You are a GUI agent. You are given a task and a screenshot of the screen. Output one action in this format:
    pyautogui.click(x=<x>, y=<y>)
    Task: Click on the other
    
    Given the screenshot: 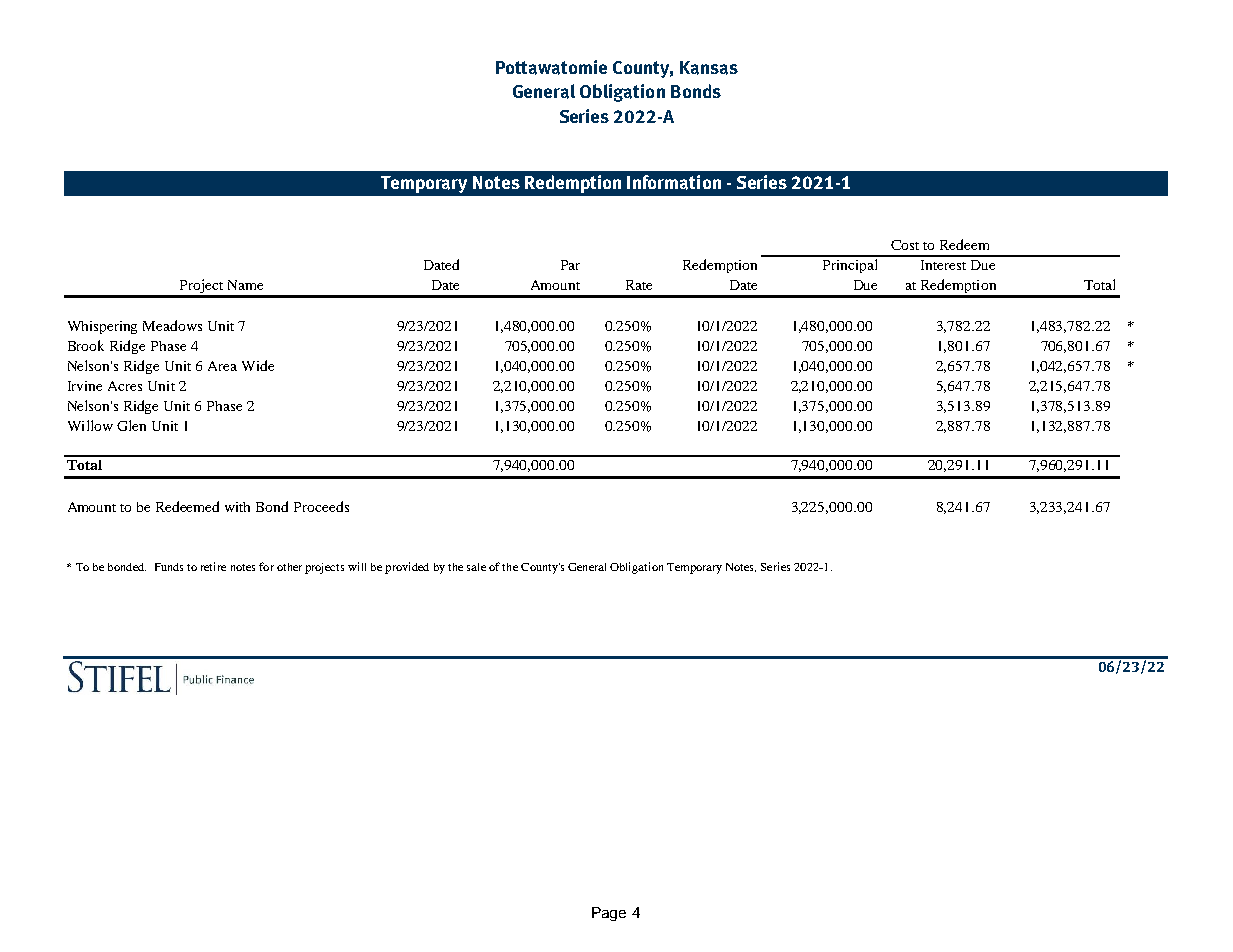 What is the action you would take?
    pyautogui.click(x=289, y=567)
